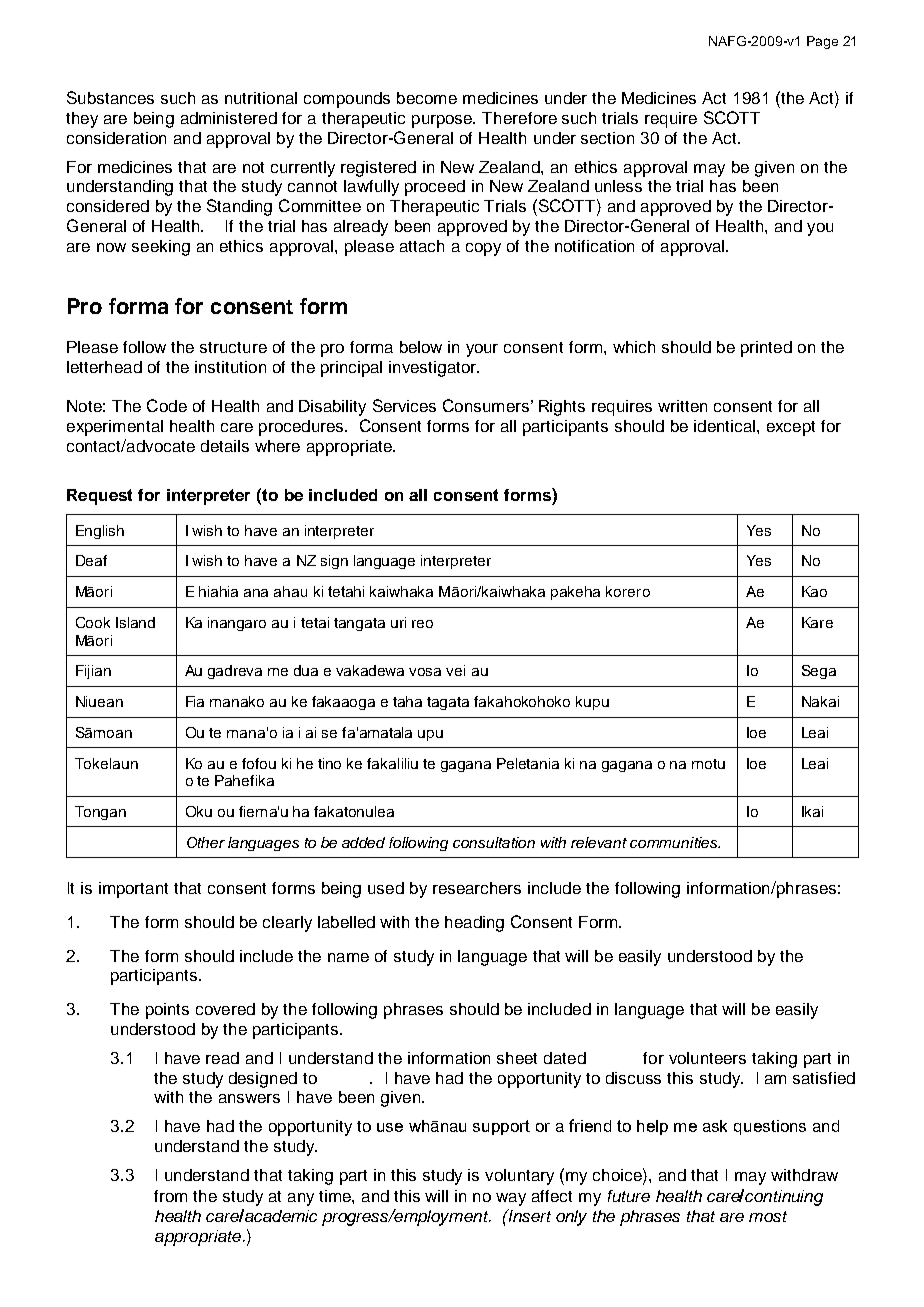  I want to click on motu, so click(708, 764).
